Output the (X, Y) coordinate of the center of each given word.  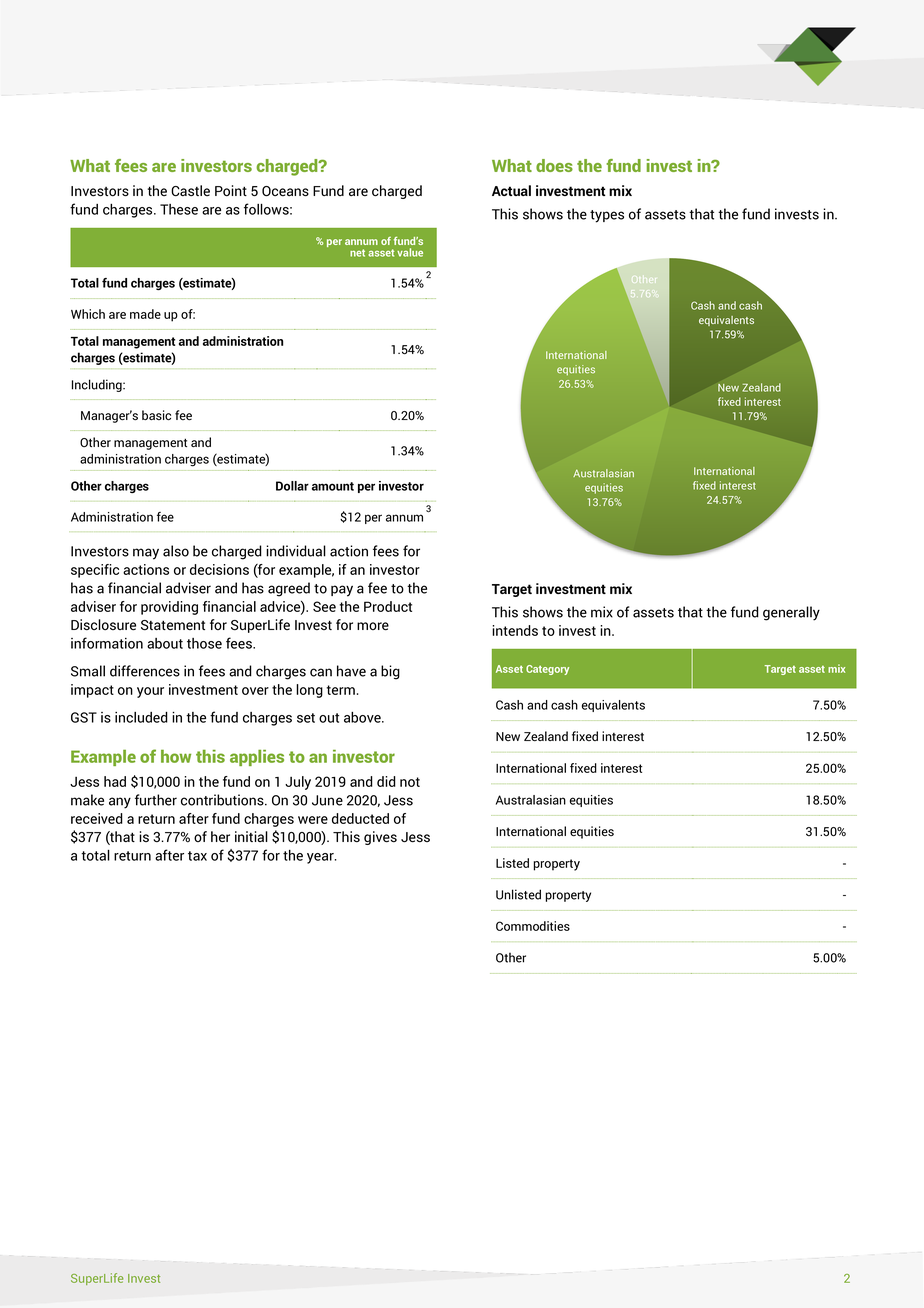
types (607, 216)
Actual (511, 190)
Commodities (533, 926)
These (179, 209)
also (176, 551)
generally (791, 613)
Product (388, 606)
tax (197, 856)
